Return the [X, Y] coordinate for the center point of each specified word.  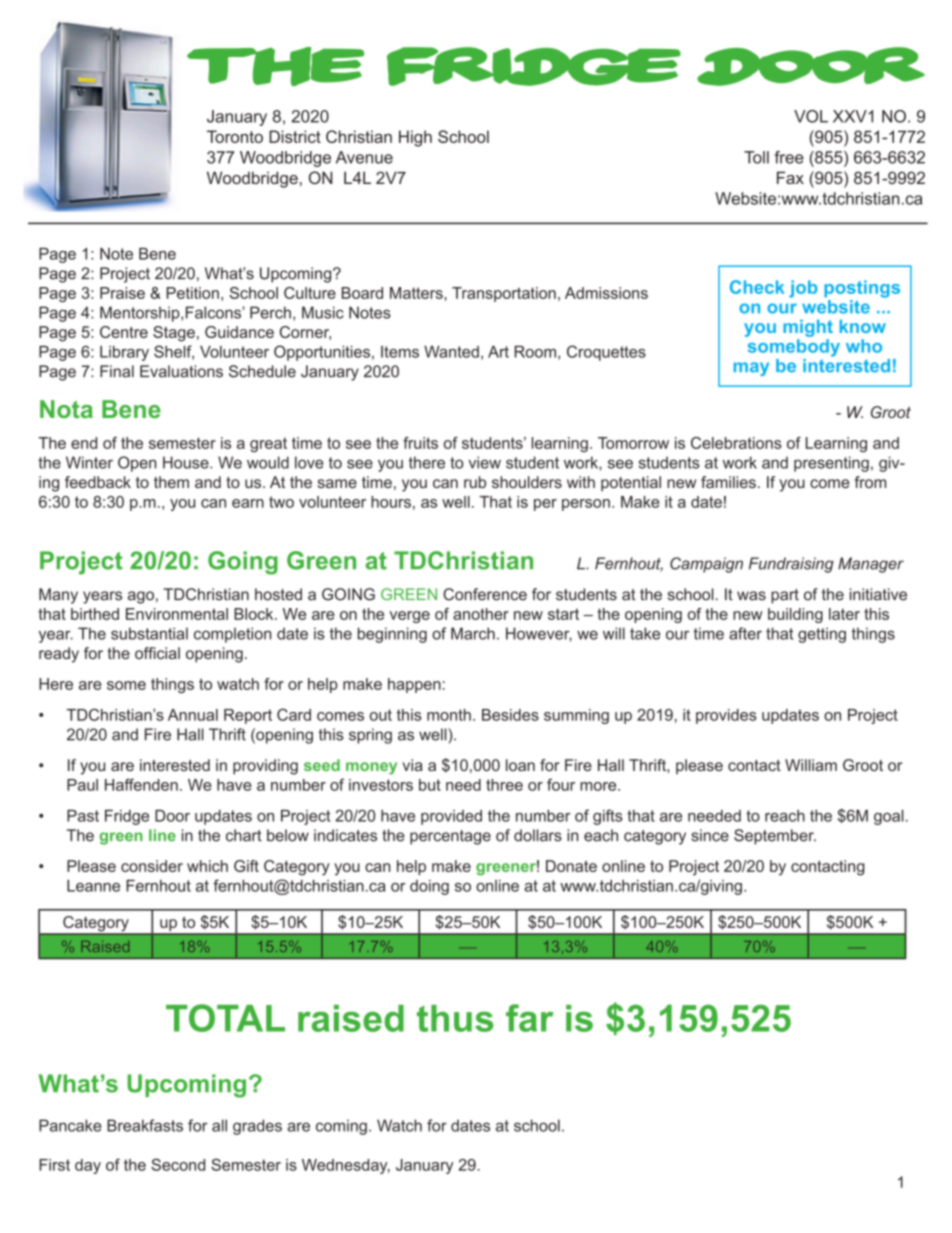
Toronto [235, 136]
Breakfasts [145, 1125]
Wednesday [346, 1166]
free [789, 157]
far [530, 1018]
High [415, 138]
